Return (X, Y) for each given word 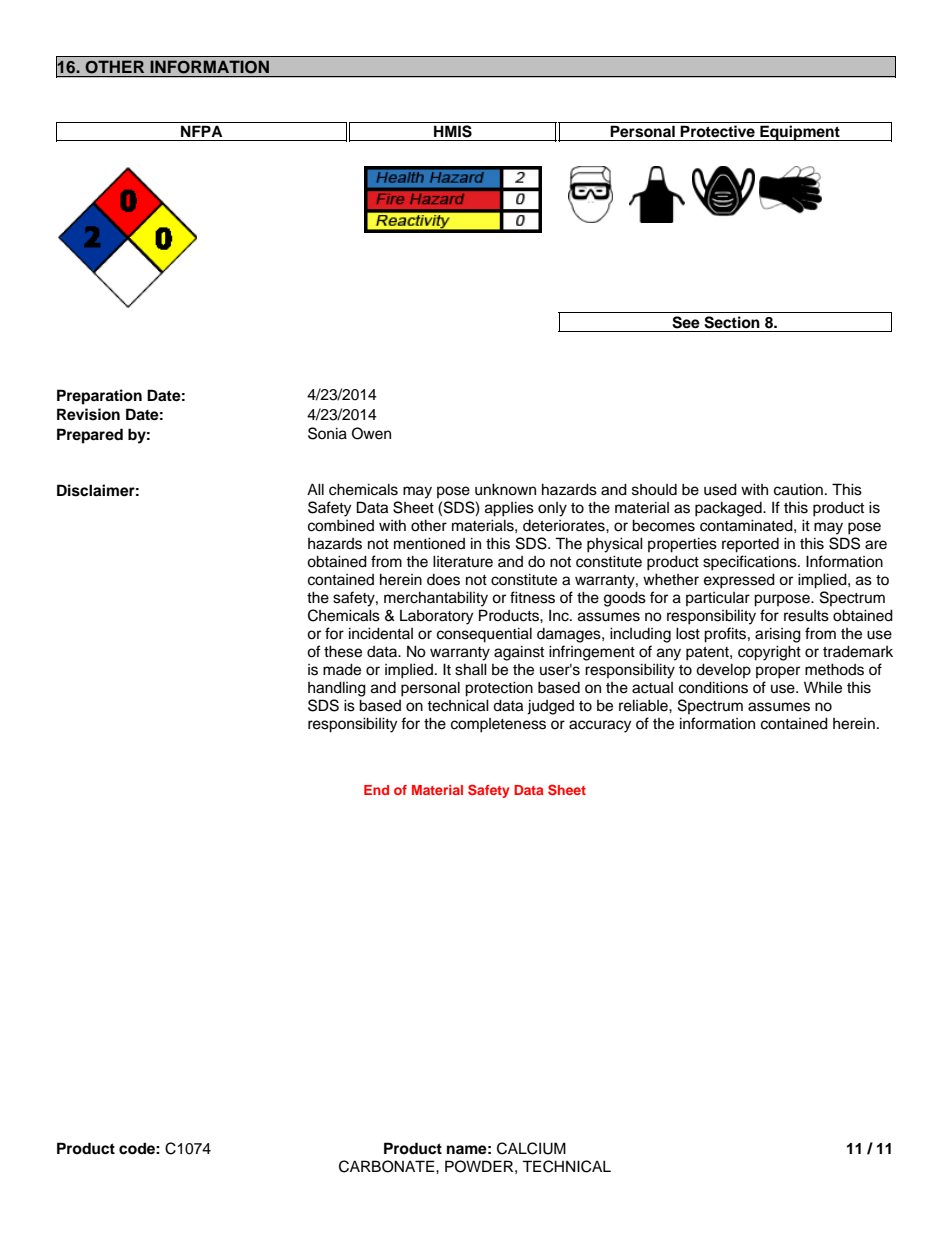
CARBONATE (388, 1166)
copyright (769, 653)
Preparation (99, 397)
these (343, 651)
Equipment (800, 133)
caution (798, 489)
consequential (484, 635)
